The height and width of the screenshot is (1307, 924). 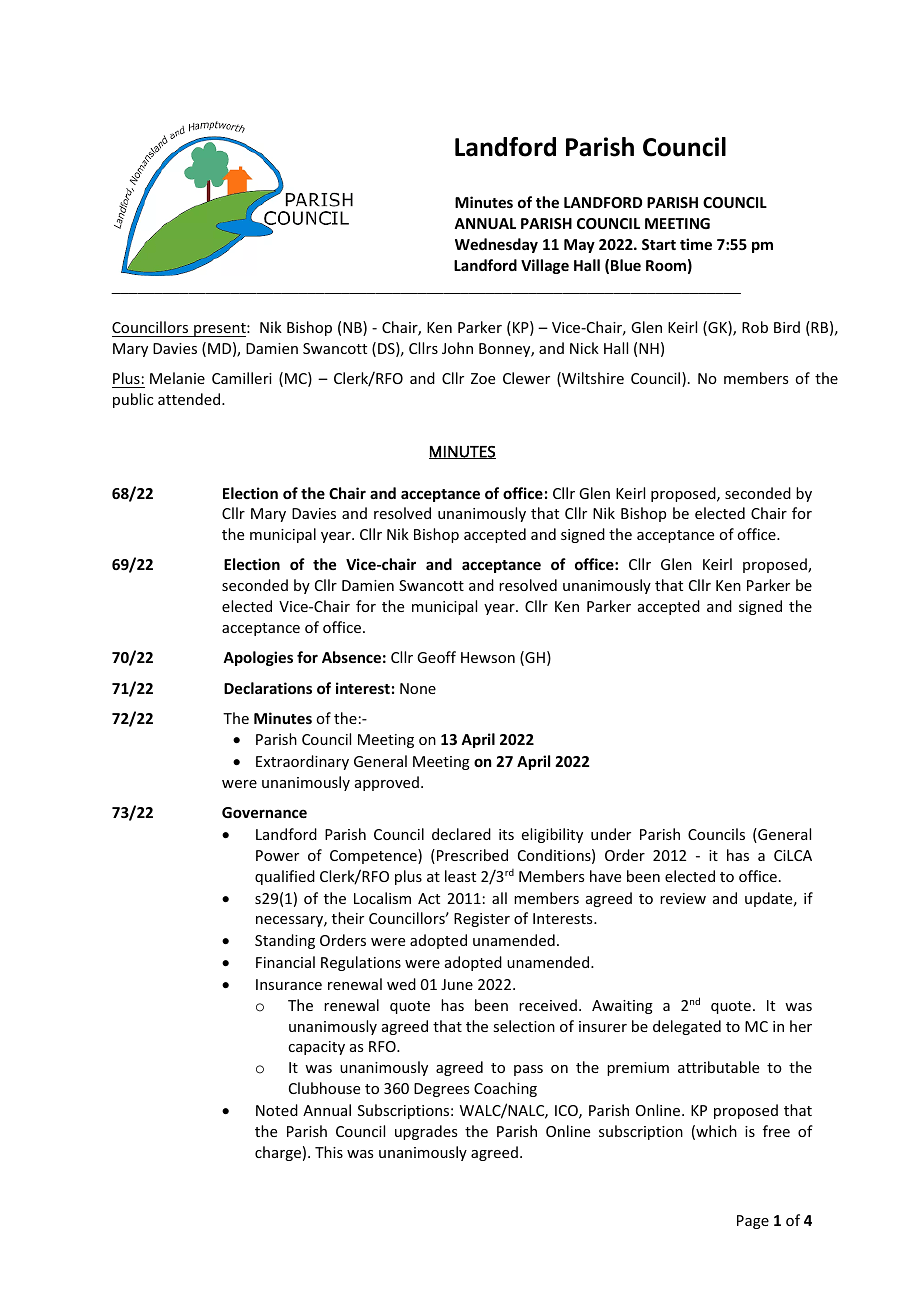 What do you see at coordinates (418, 688) in the screenshot?
I see `None` at bounding box center [418, 688].
